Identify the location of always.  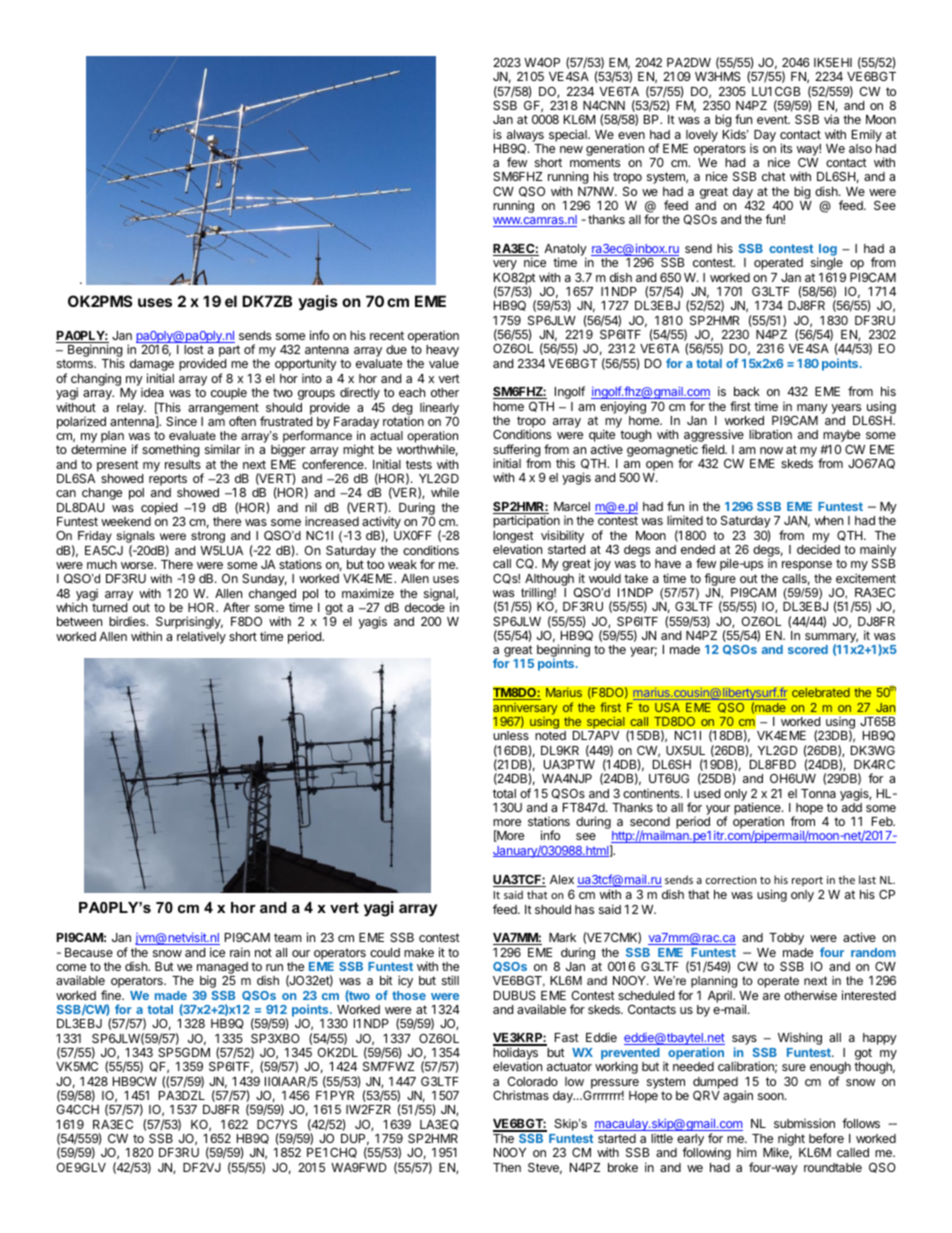
(525, 136).
